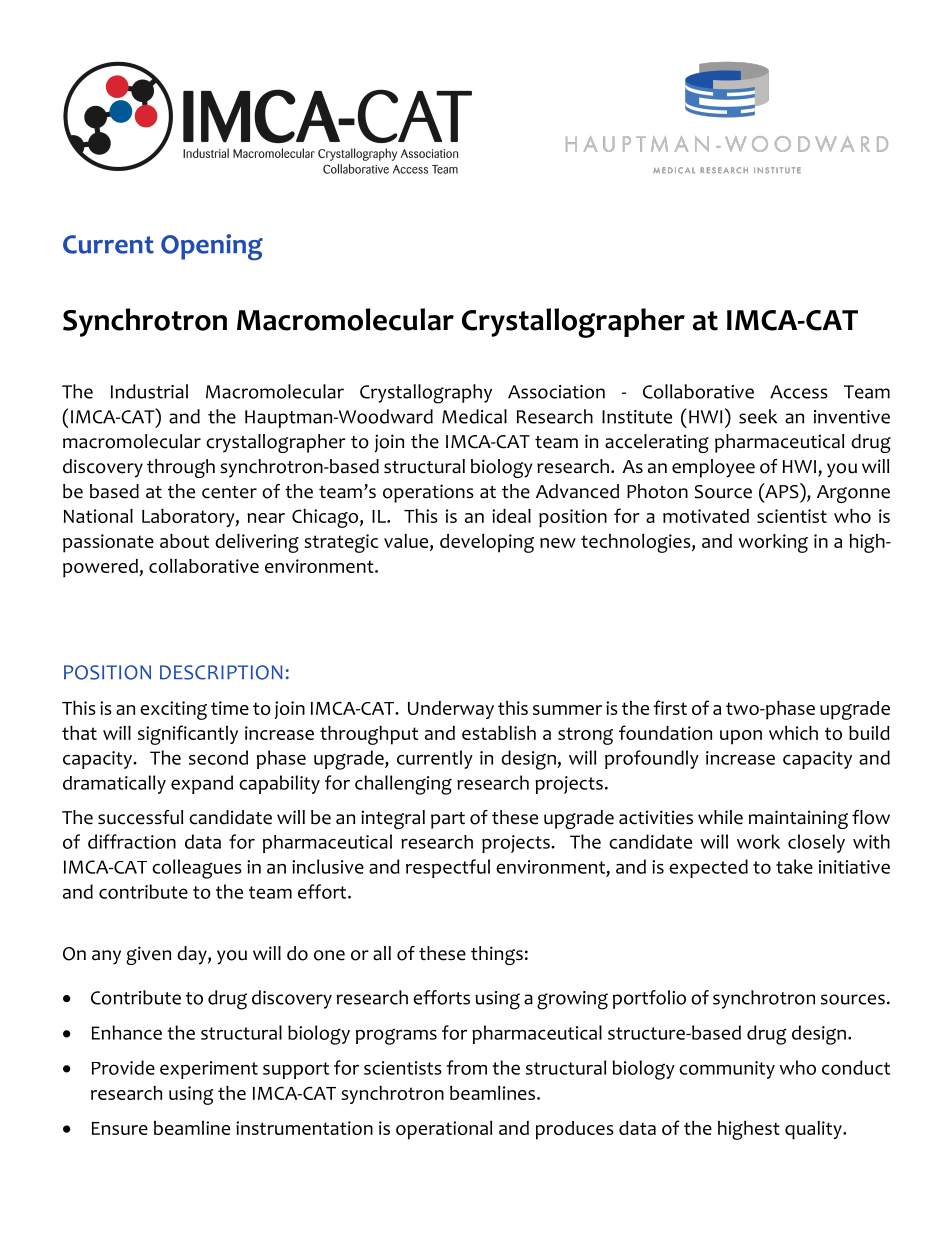 The image size is (952, 1233). What do you see at coordinates (444, 1130) in the screenshot?
I see `operational` at bounding box center [444, 1130].
